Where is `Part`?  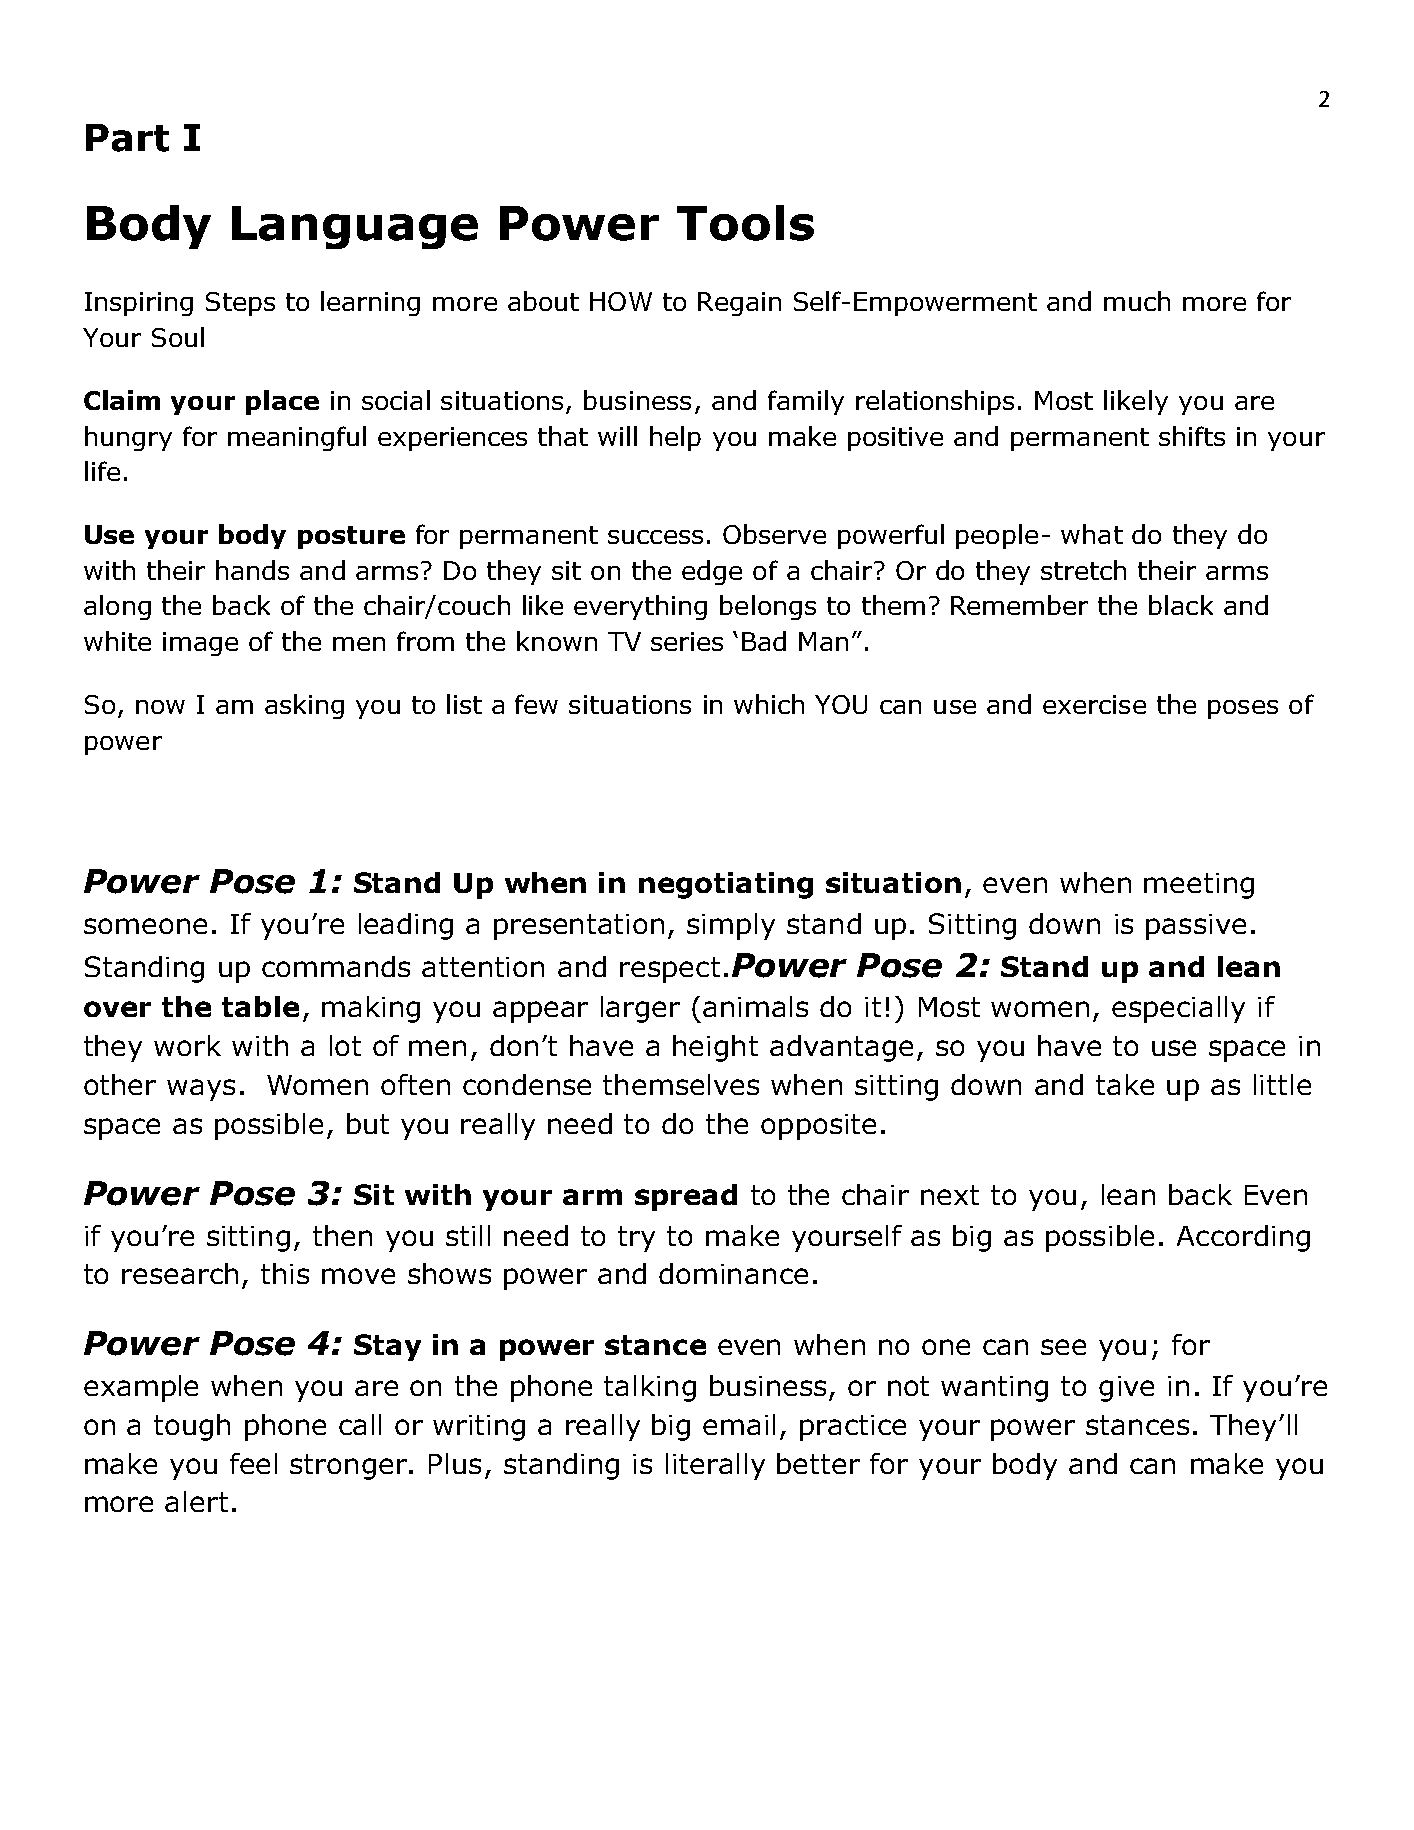 Part is located at coordinates (127, 138).
